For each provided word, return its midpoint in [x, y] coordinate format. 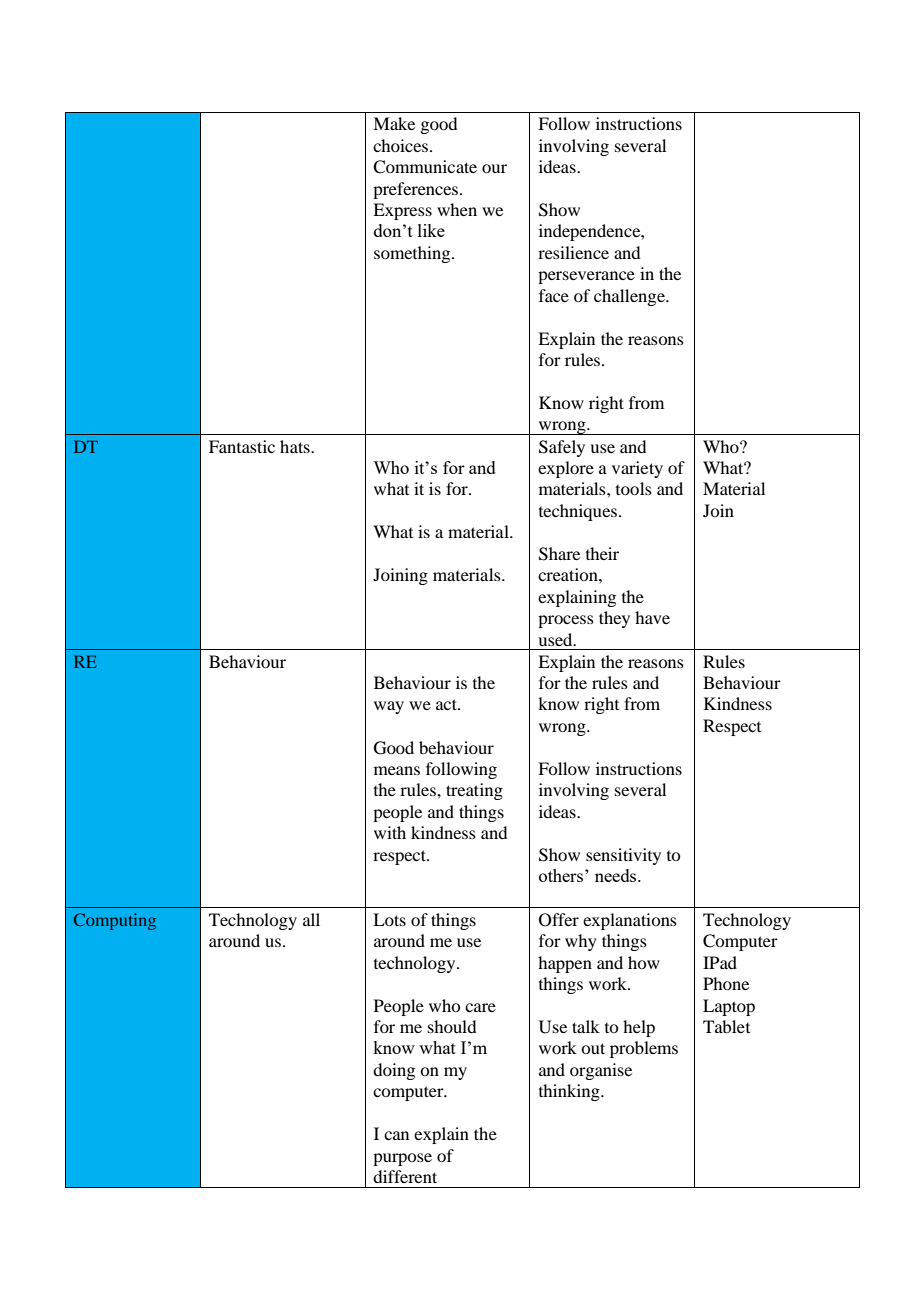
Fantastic [242, 446]
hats [296, 446]
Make [394, 123]
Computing [115, 921]
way [389, 707]
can [396, 1135]
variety [637, 469]
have [652, 617]
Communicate [425, 167]
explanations [630, 921]
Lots [389, 919]
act [447, 704]
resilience [573, 252]
